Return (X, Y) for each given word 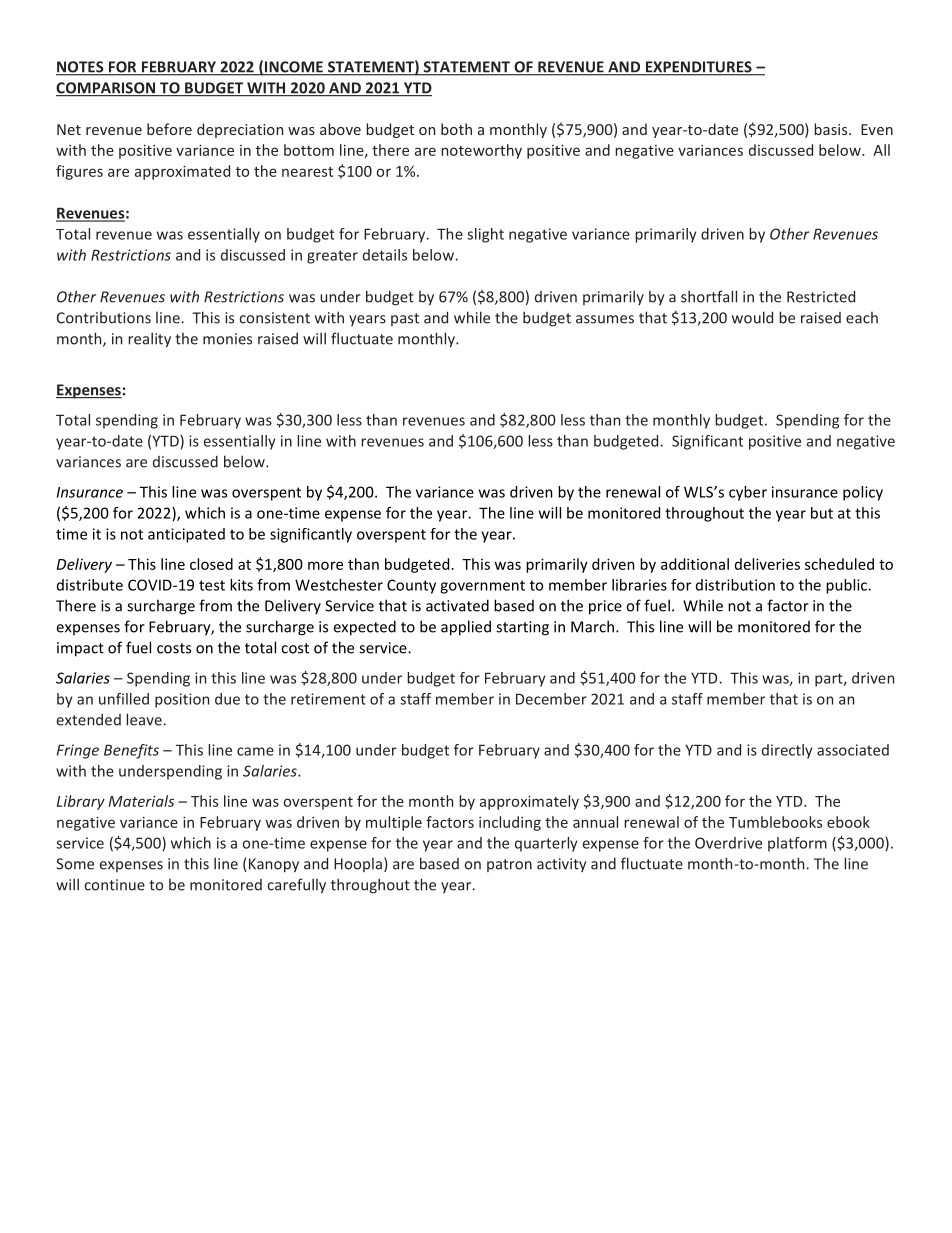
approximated (182, 172)
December (551, 699)
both (456, 129)
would (752, 317)
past (405, 319)
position (182, 700)
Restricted (821, 296)
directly (787, 751)
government (482, 587)
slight (485, 235)
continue (114, 885)
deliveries (767, 564)
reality (149, 340)
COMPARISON (107, 89)
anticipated (186, 535)
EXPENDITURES (698, 68)
